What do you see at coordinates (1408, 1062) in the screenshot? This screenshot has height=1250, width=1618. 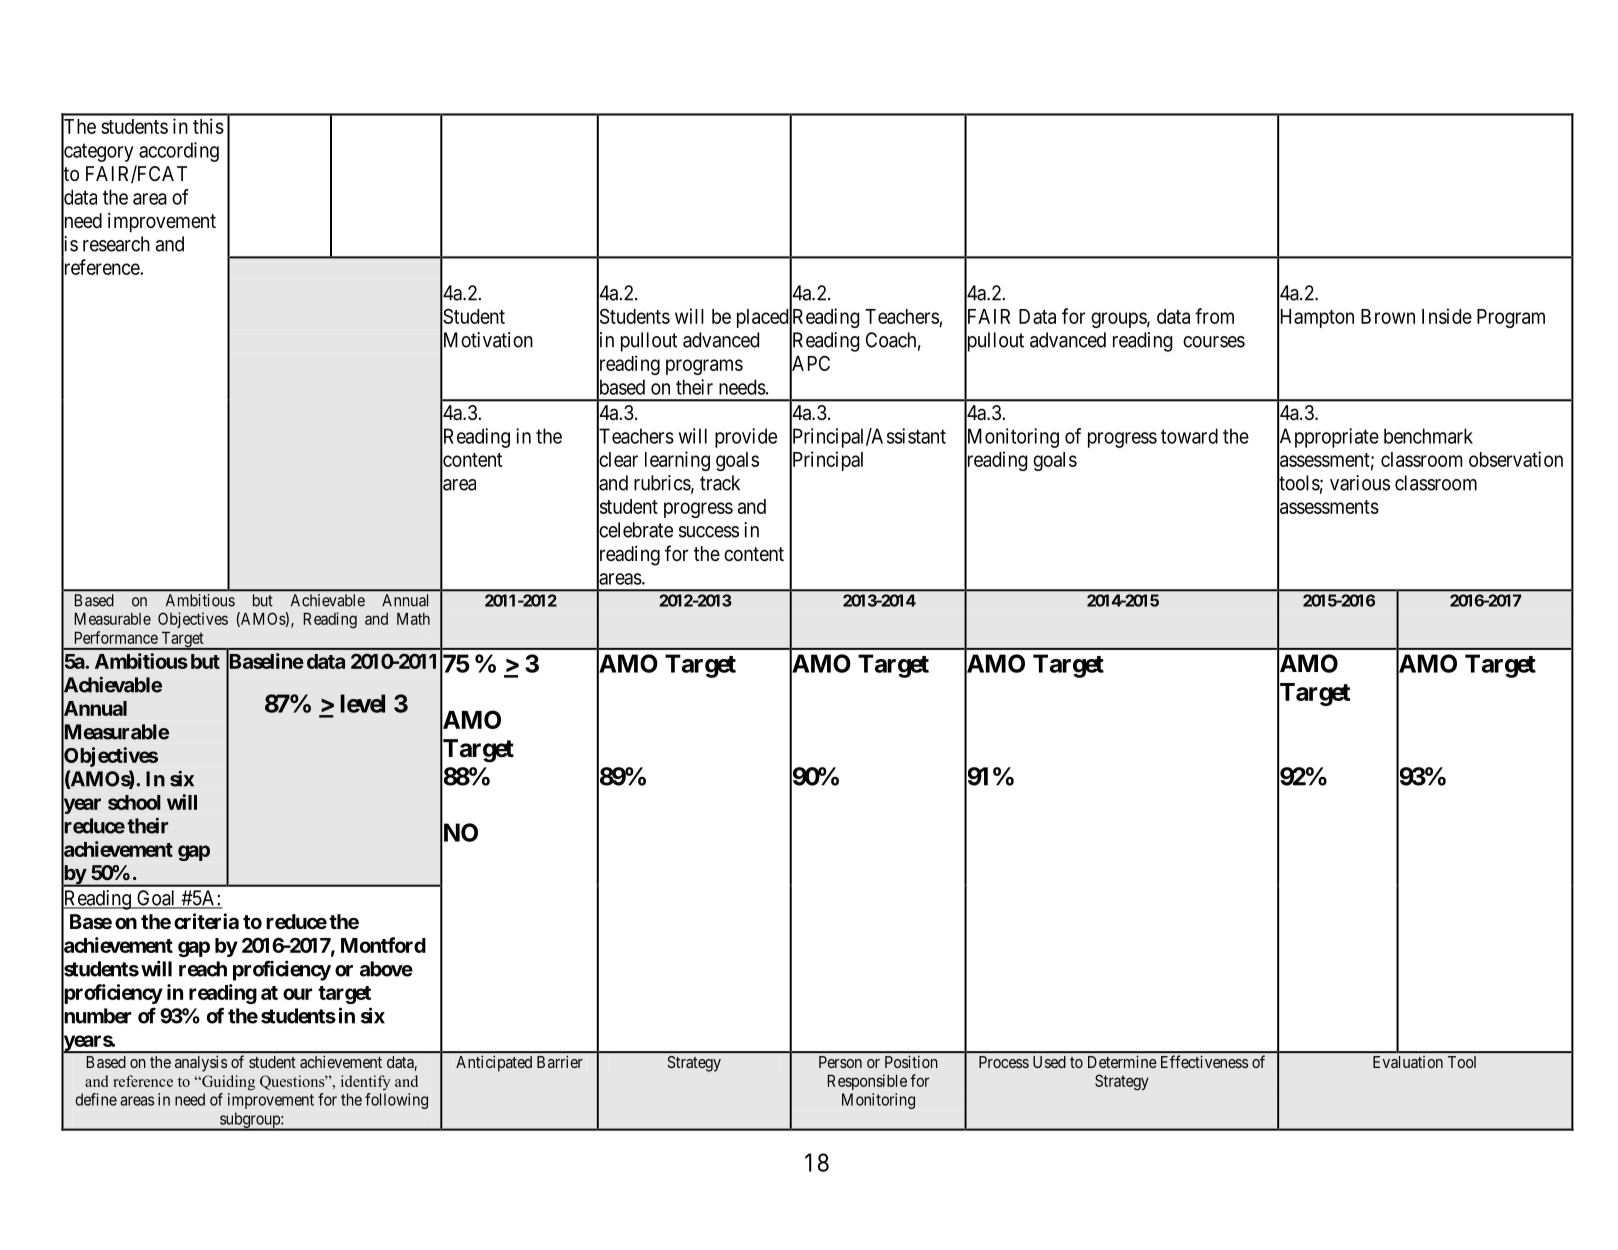 I see `Evaluation` at bounding box center [1408, 1062].
